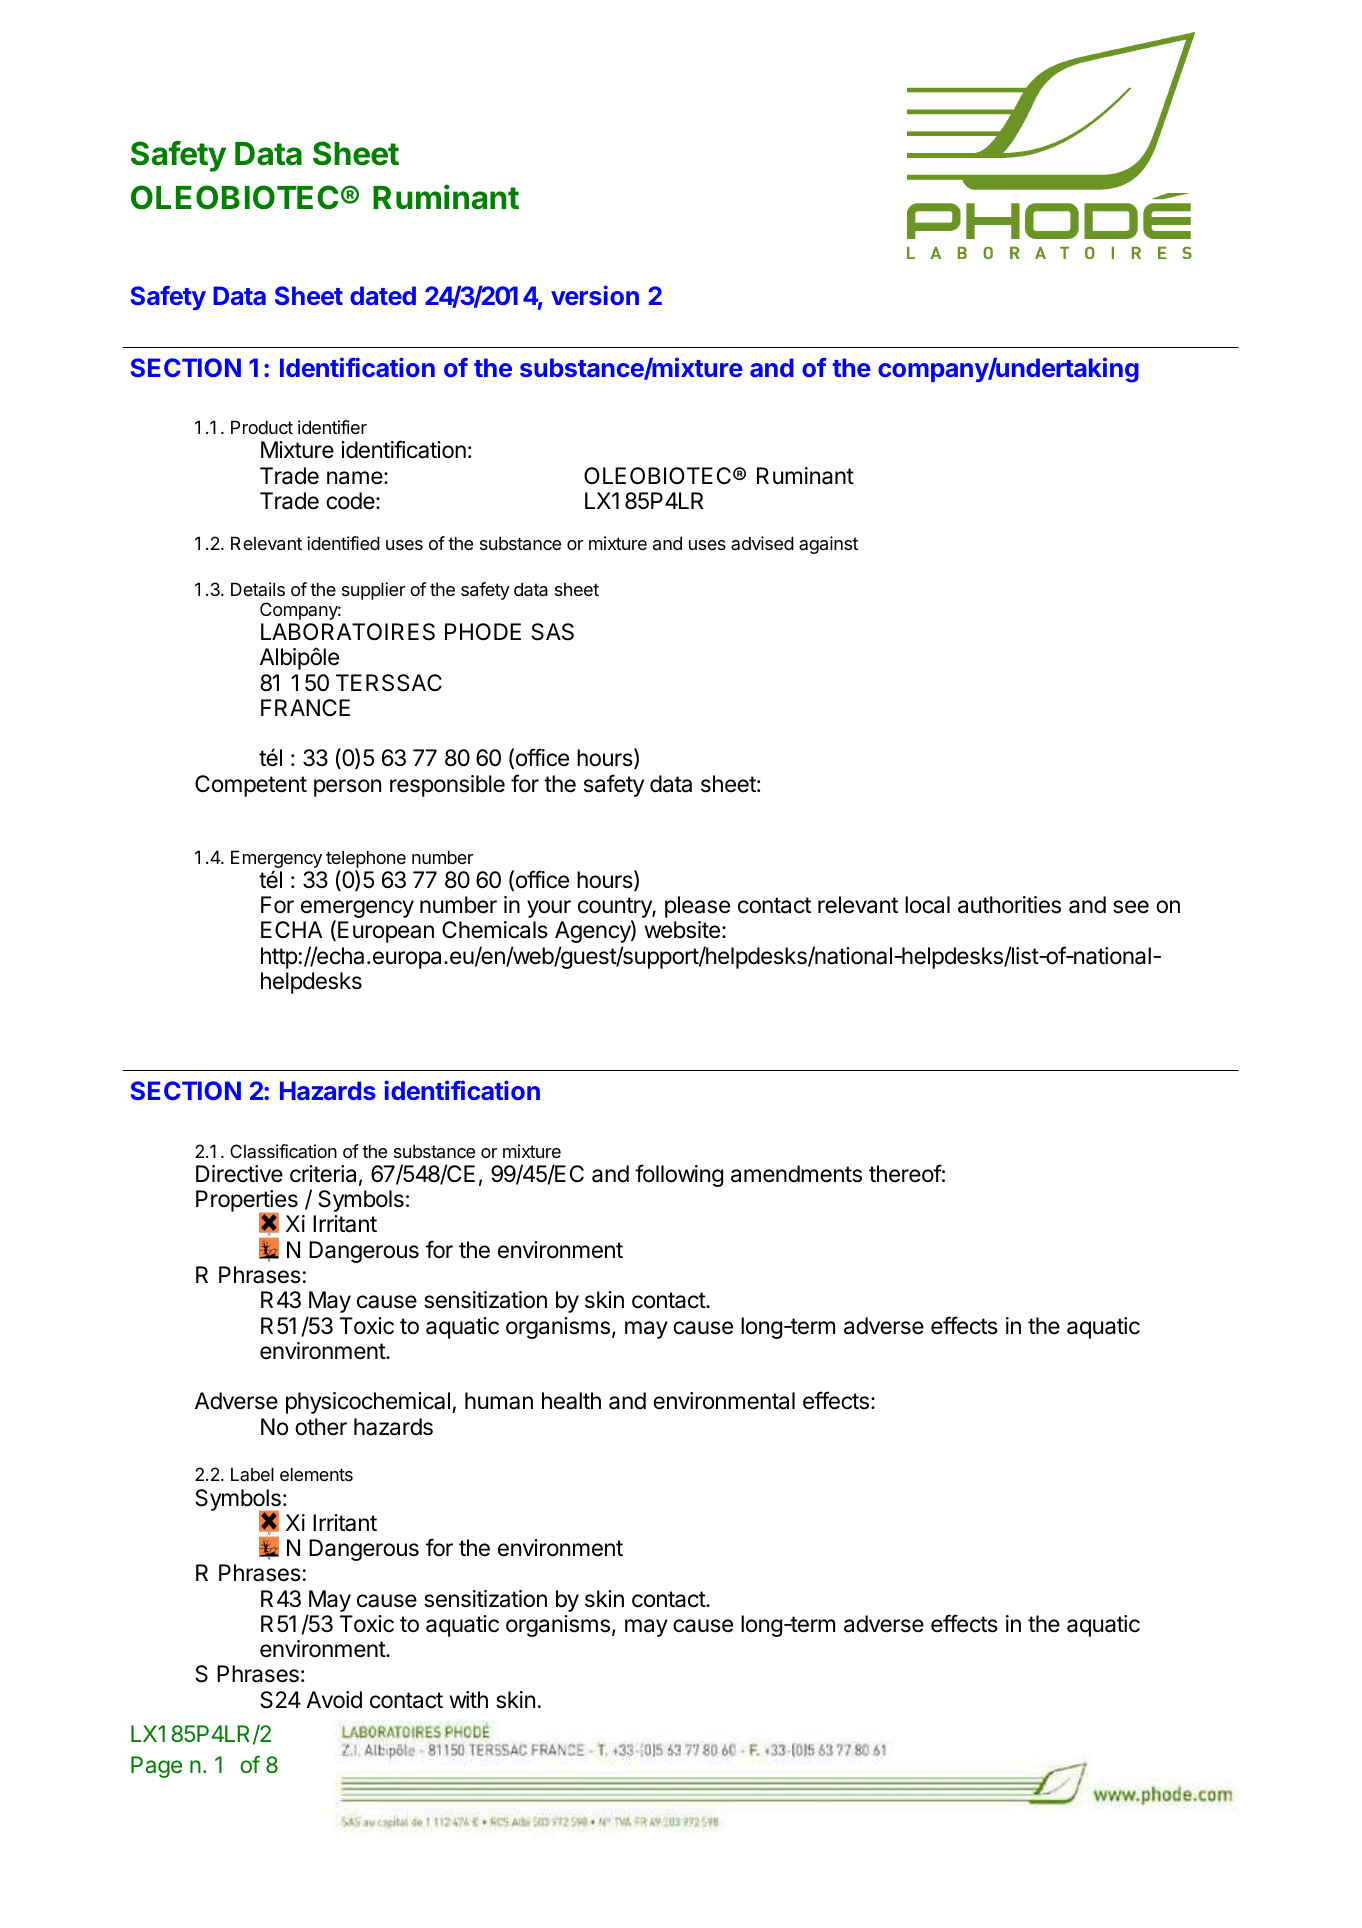 This screenshot has width=1362, height=1928. Describe the element at coordinates (1009, 905) in the screenshot. I see `authorities` at that location.
